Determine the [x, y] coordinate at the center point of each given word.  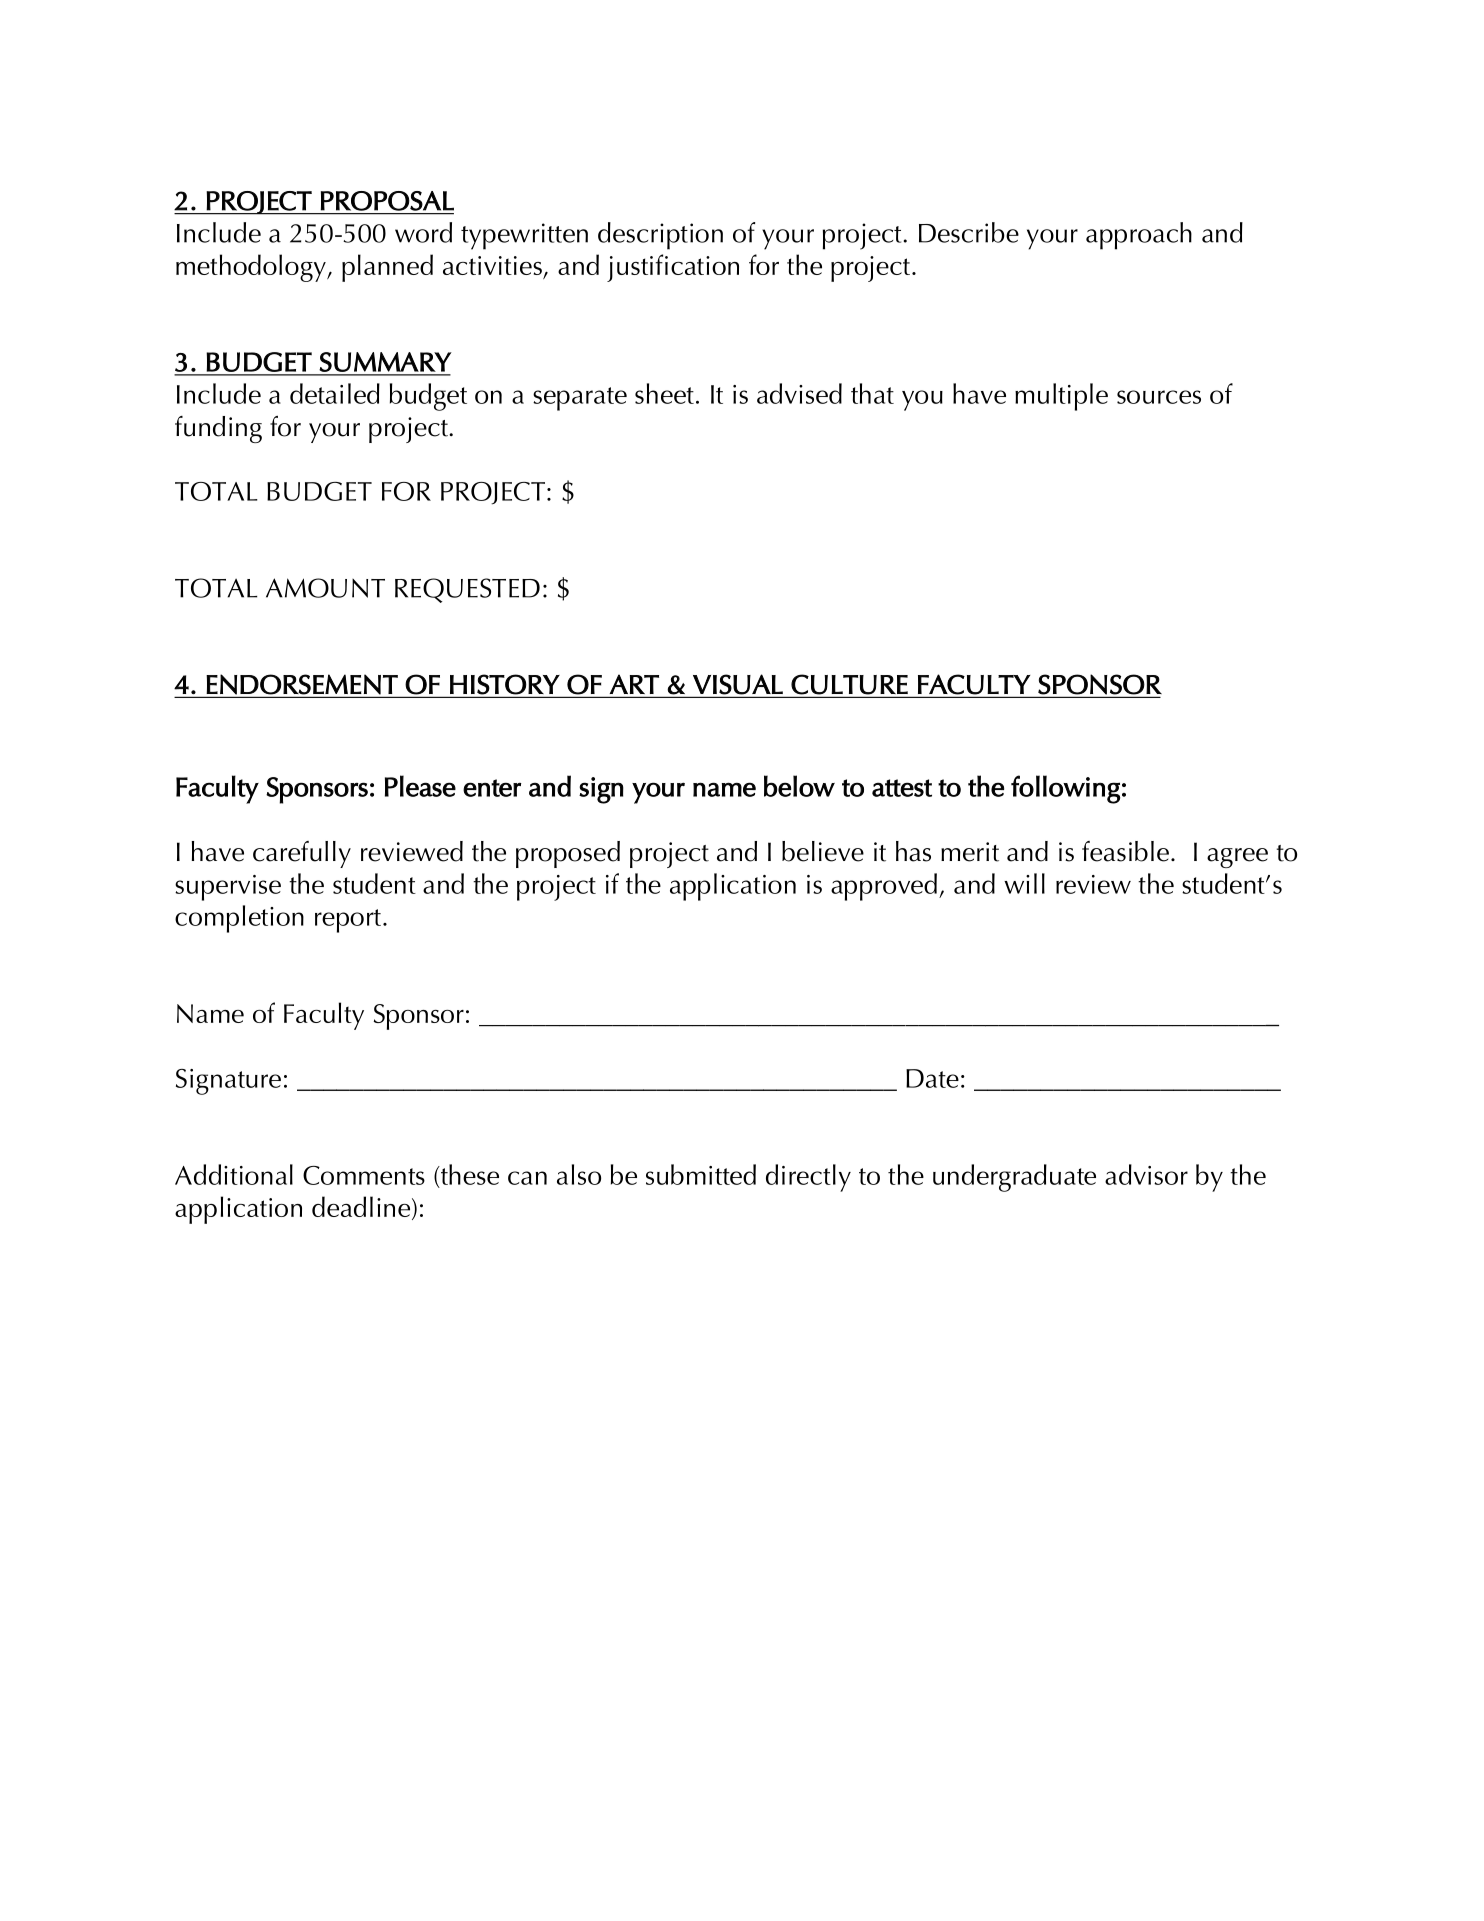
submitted [701, 1174]
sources [1159, 397]
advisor [1146, 1174]
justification [673, 268]
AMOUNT [325, 588]
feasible [1125, 851]
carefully [302, 854]
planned [387, 268]
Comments [364, 1175]
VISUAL [738, 684]
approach [1139, 236]
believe [823, 851]
